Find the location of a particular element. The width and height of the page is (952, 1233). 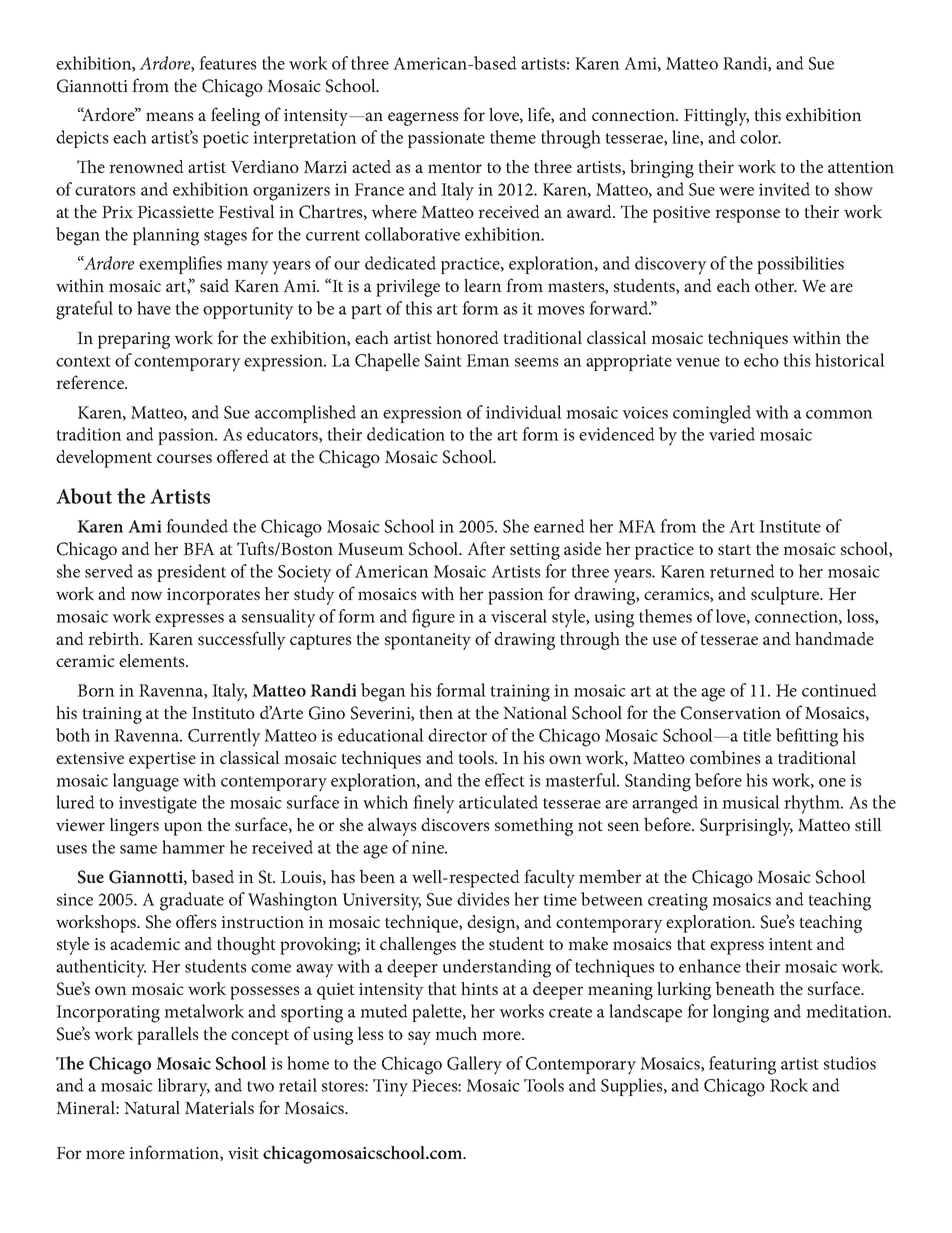

language is located at coordinates (146, 782).
